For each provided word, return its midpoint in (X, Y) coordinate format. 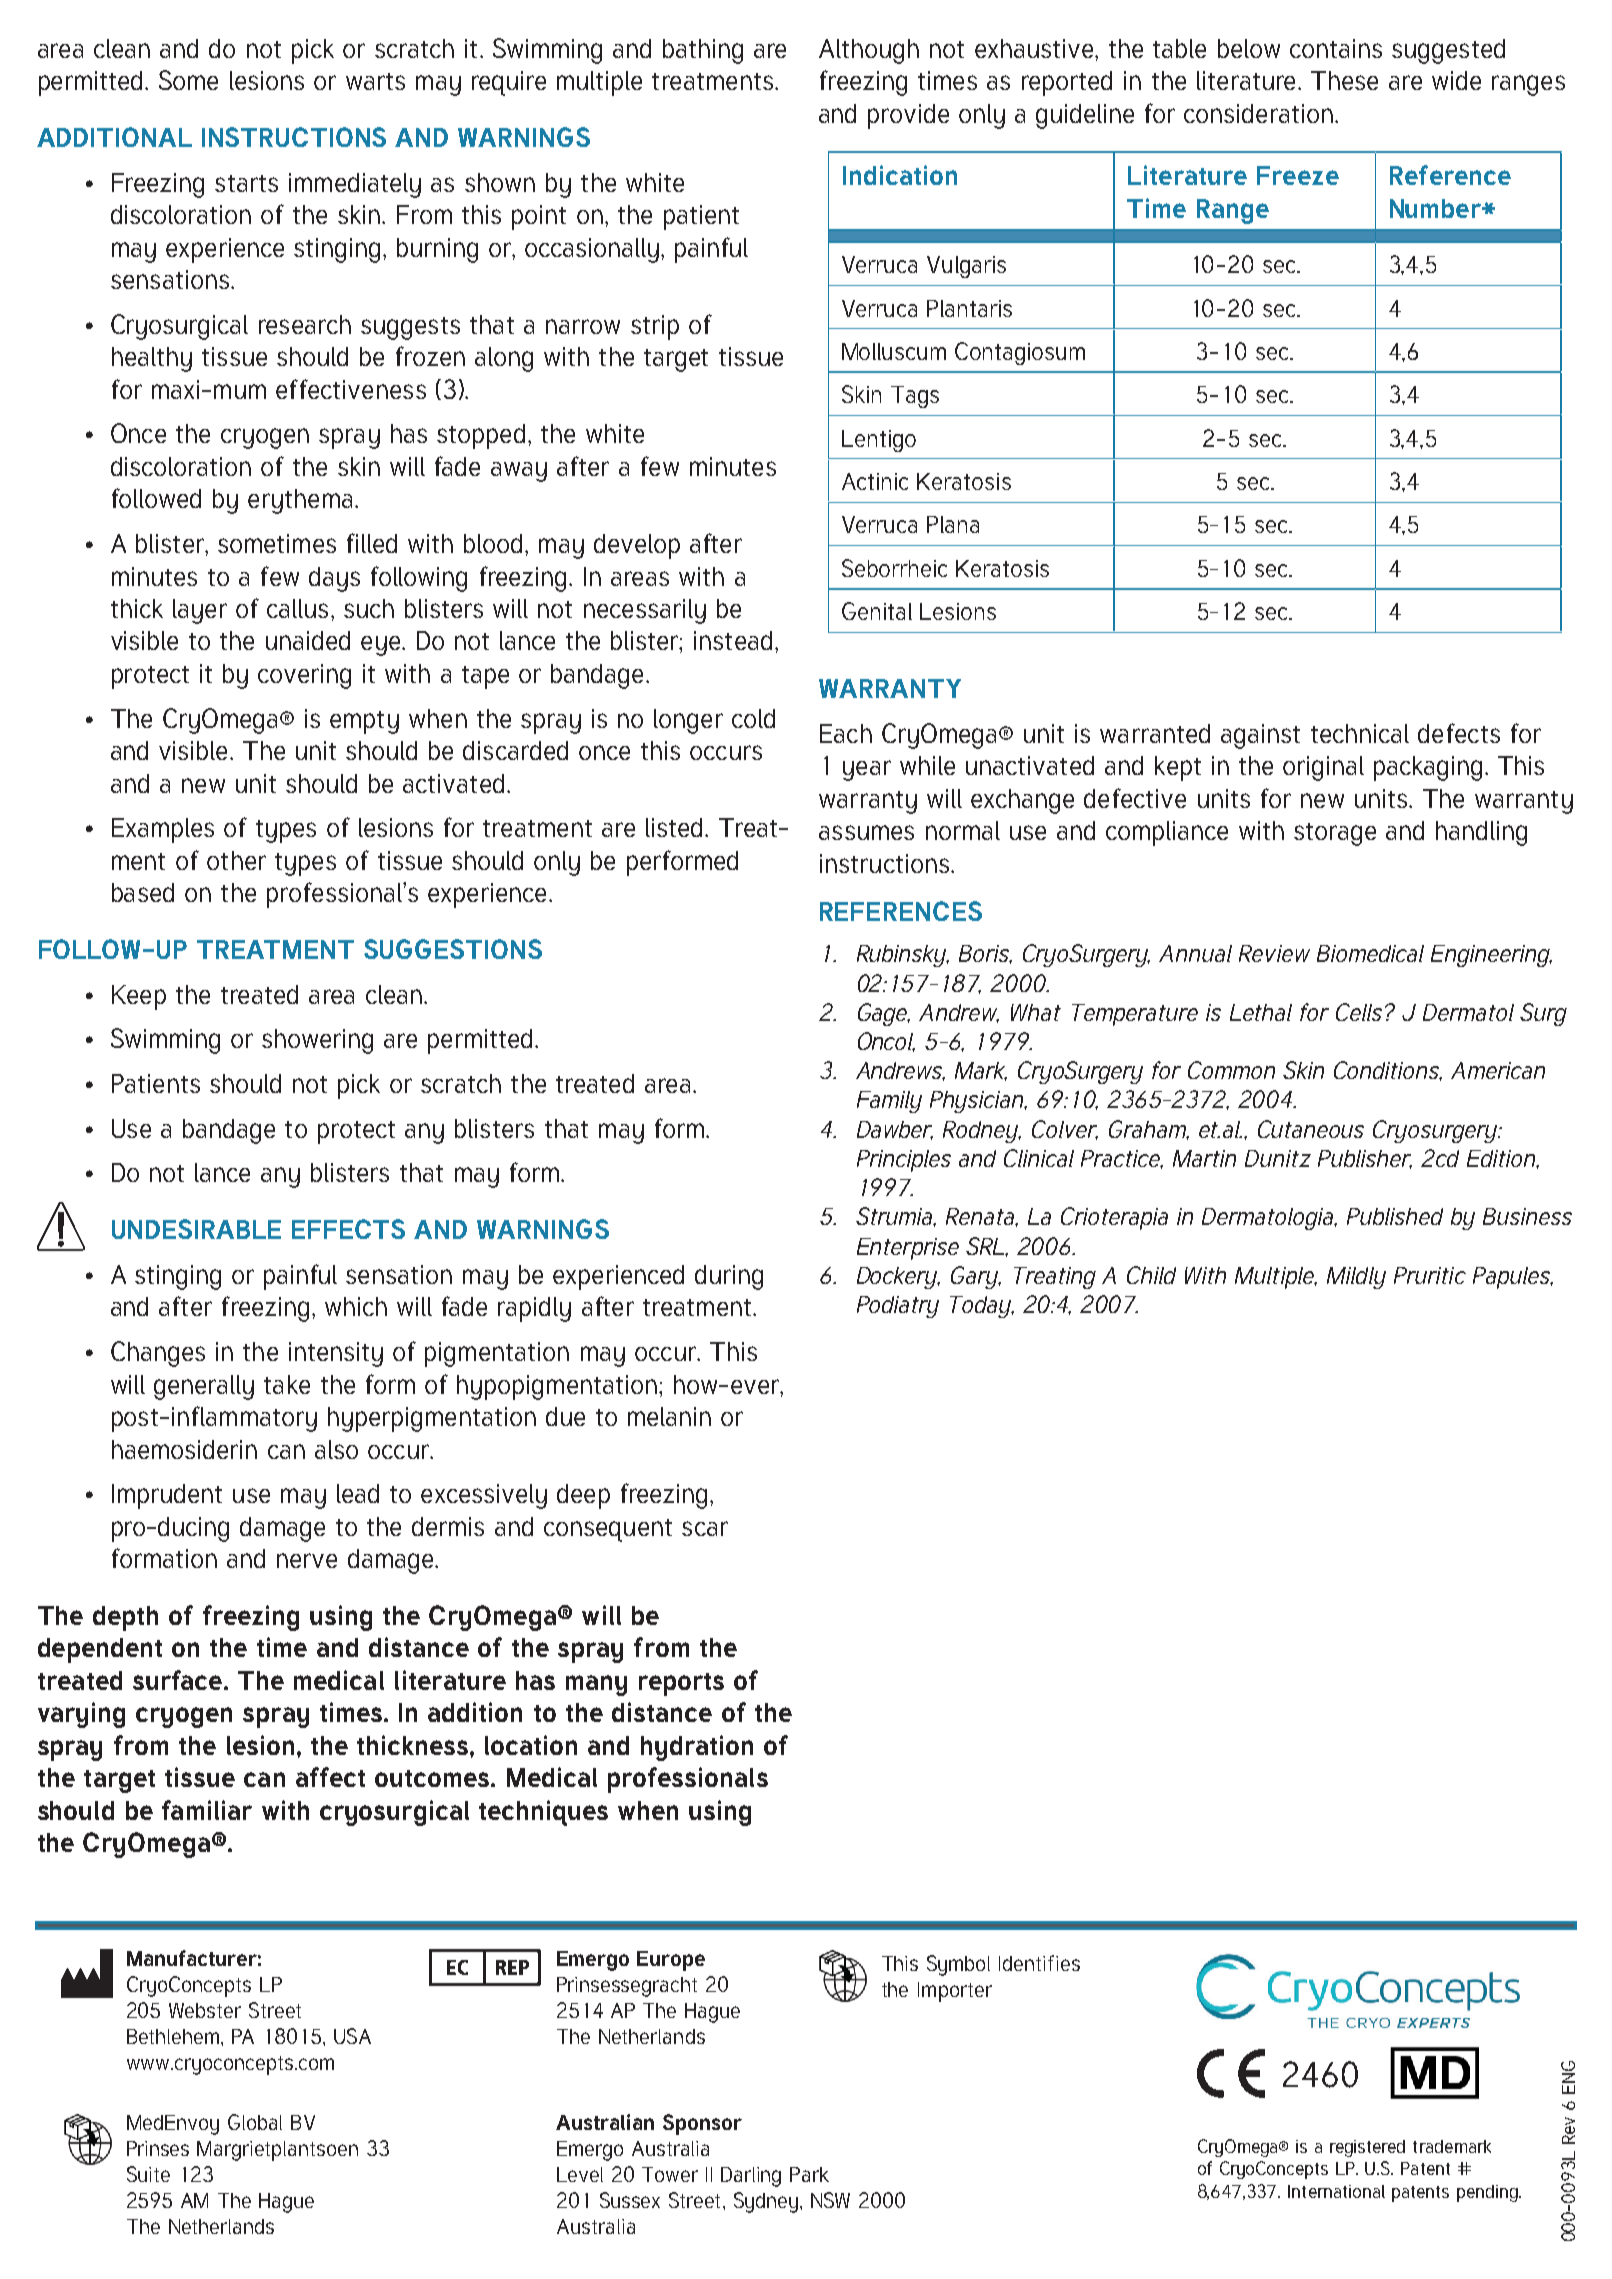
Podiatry (898, 1307)
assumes (866, 832)
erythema (300, 501)
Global (255, 2122)
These (1344, 80)
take (287, 1384)
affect (330, 1777)
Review (1274, 953)
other (236, 860)
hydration (697, 1748)
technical (1360, 733)
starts (246, 183)
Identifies (1039, 1963)
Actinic (875, 481)
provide (908, 116)
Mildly (1356, 1278)
